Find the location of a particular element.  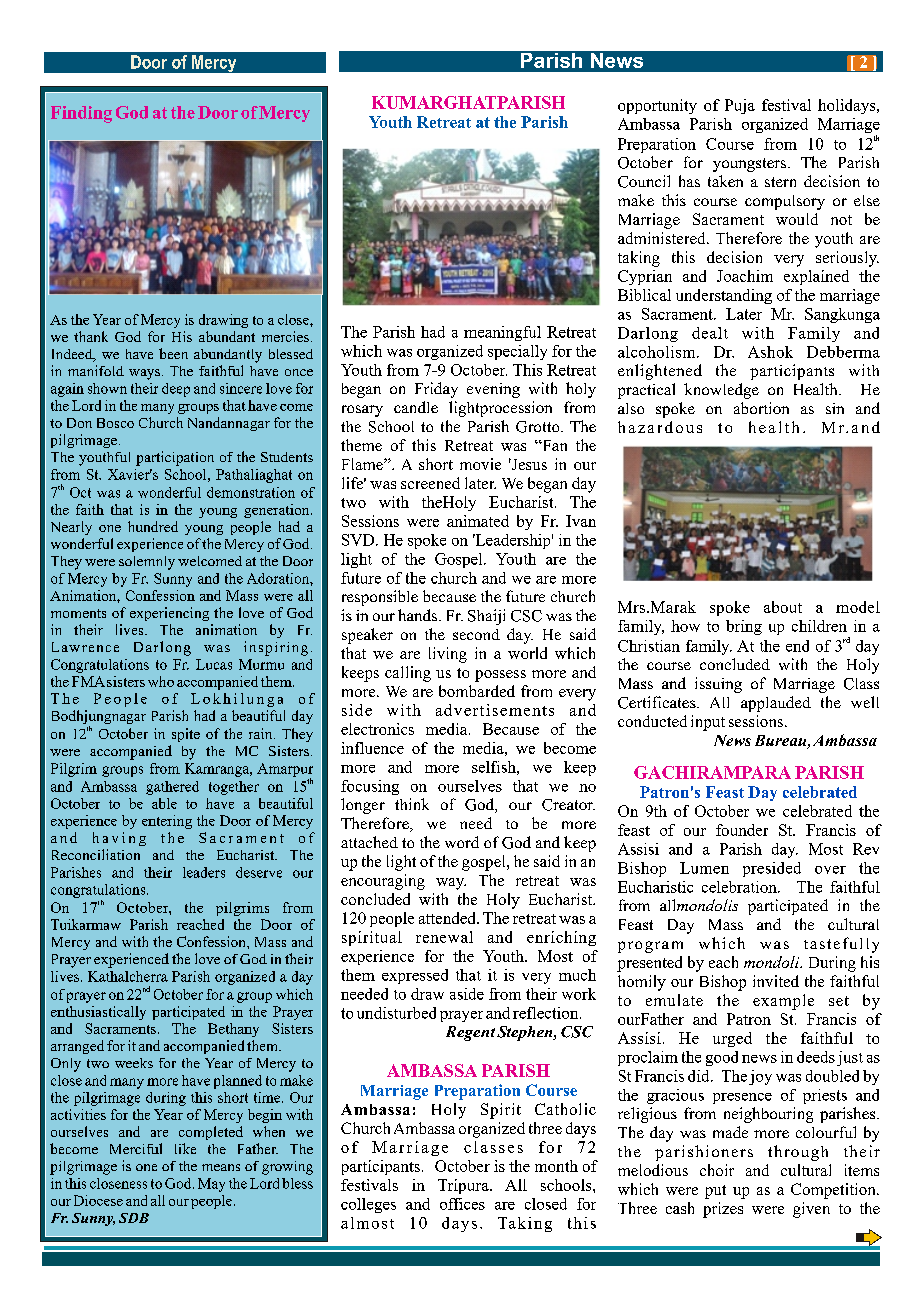

Puja is located at coordinates (740, 106).
